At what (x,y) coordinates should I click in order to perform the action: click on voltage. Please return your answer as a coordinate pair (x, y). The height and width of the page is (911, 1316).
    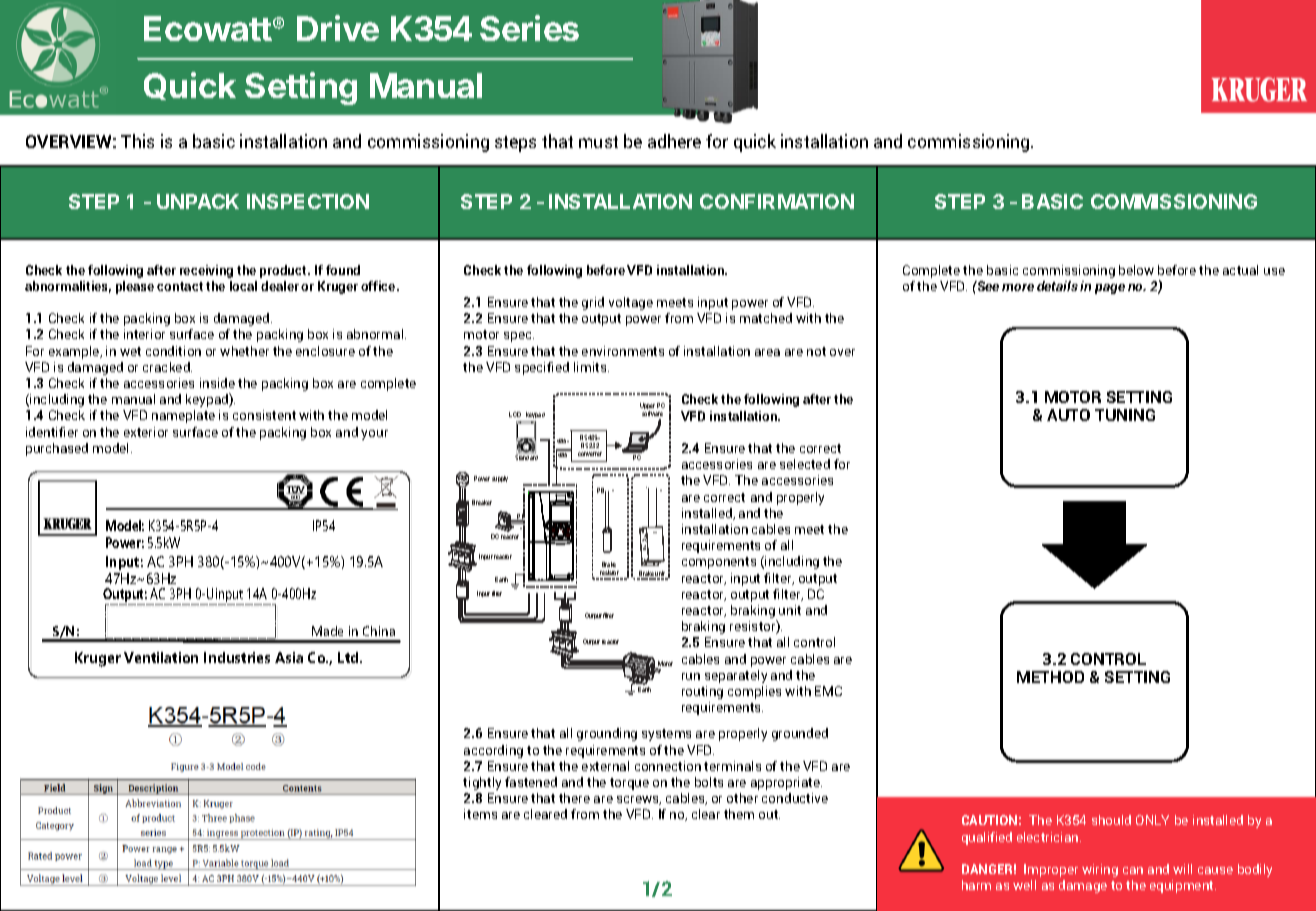
    Looking at the image, I should click on (631, 303).
